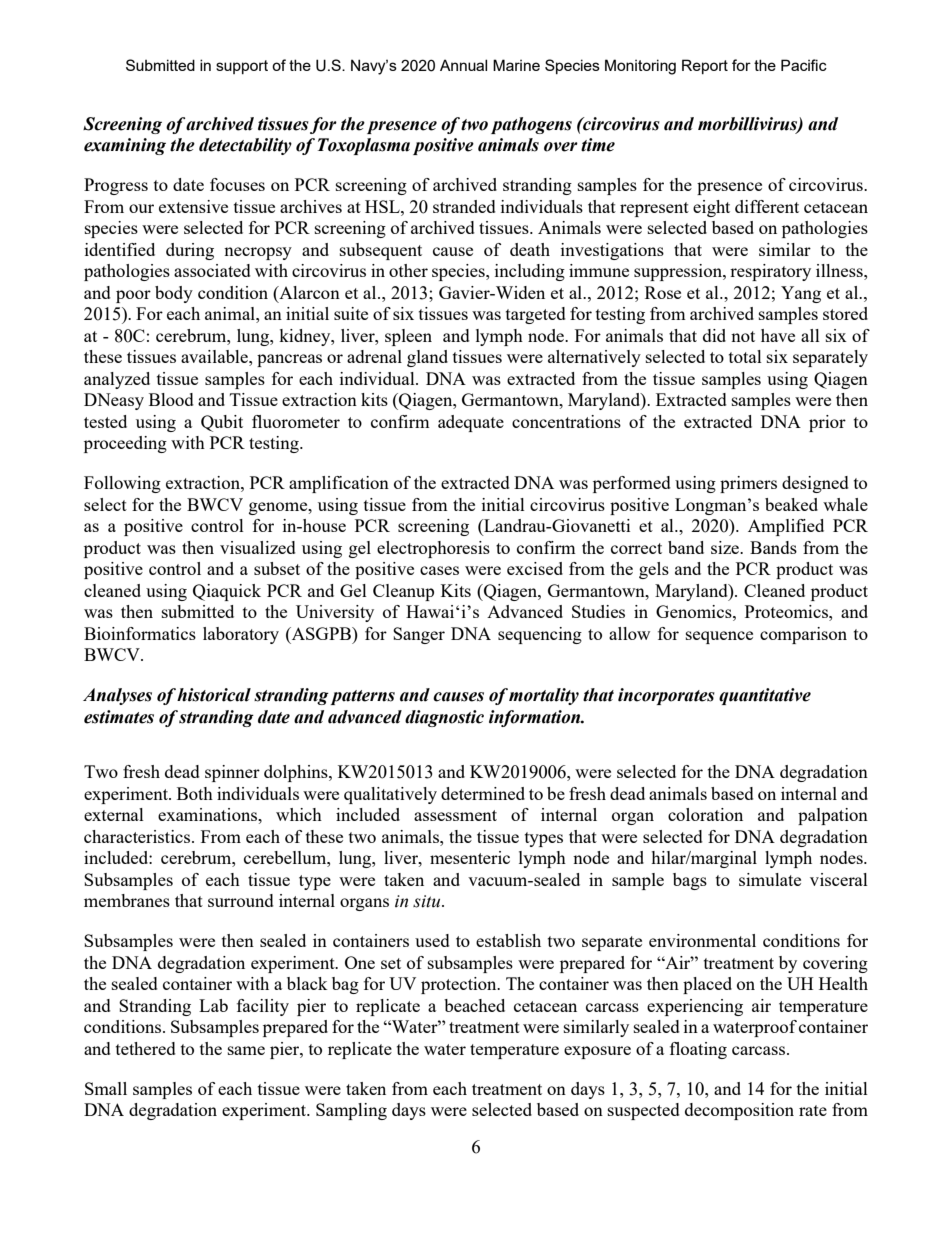 The width and height of the image is (952, 1233). Describe the element at coordinates (174, 294) in the image. I see `body` at that location.
